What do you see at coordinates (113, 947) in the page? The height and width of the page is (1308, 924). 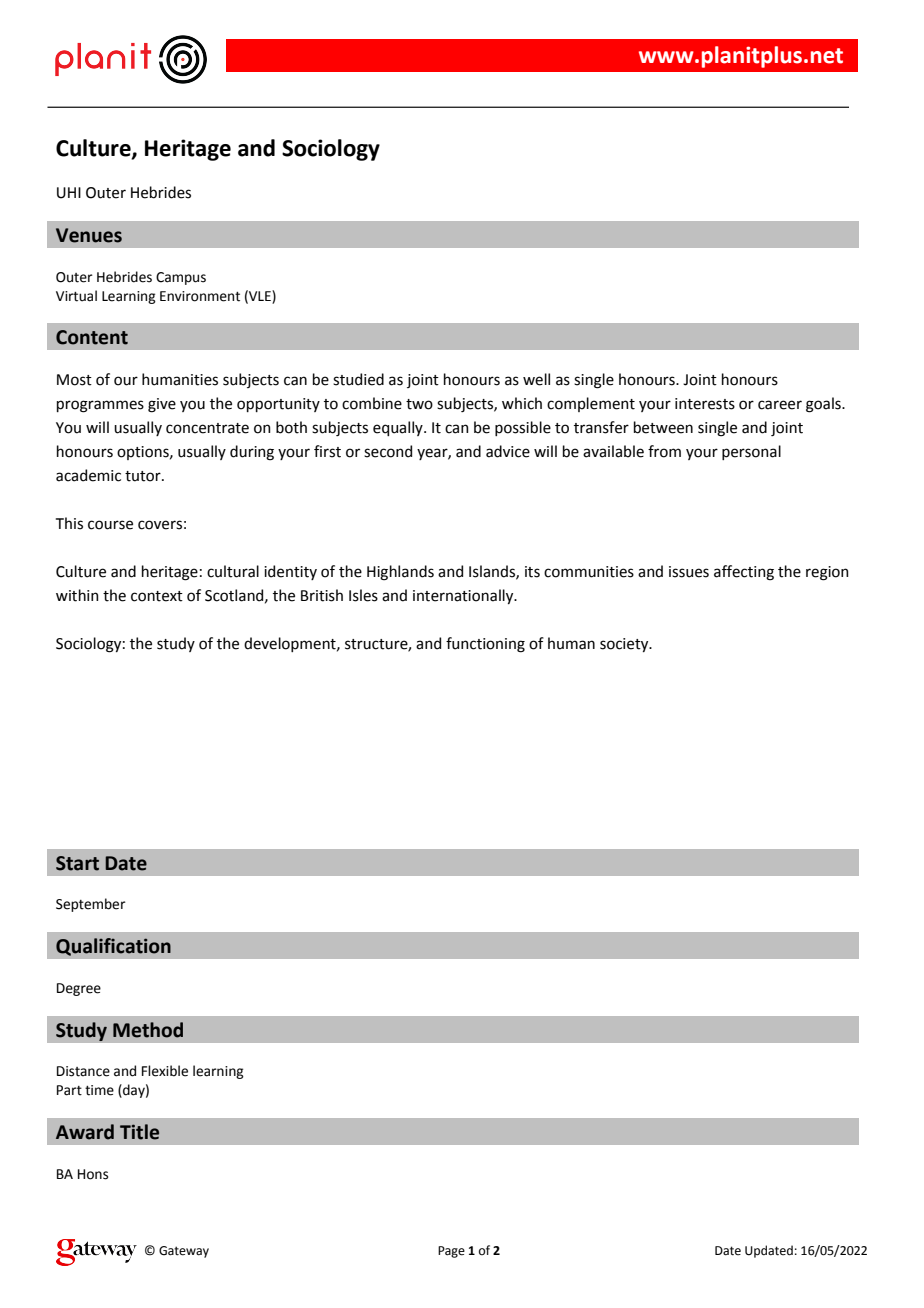 I see `Qualification` at bounding box center [113, 947].
